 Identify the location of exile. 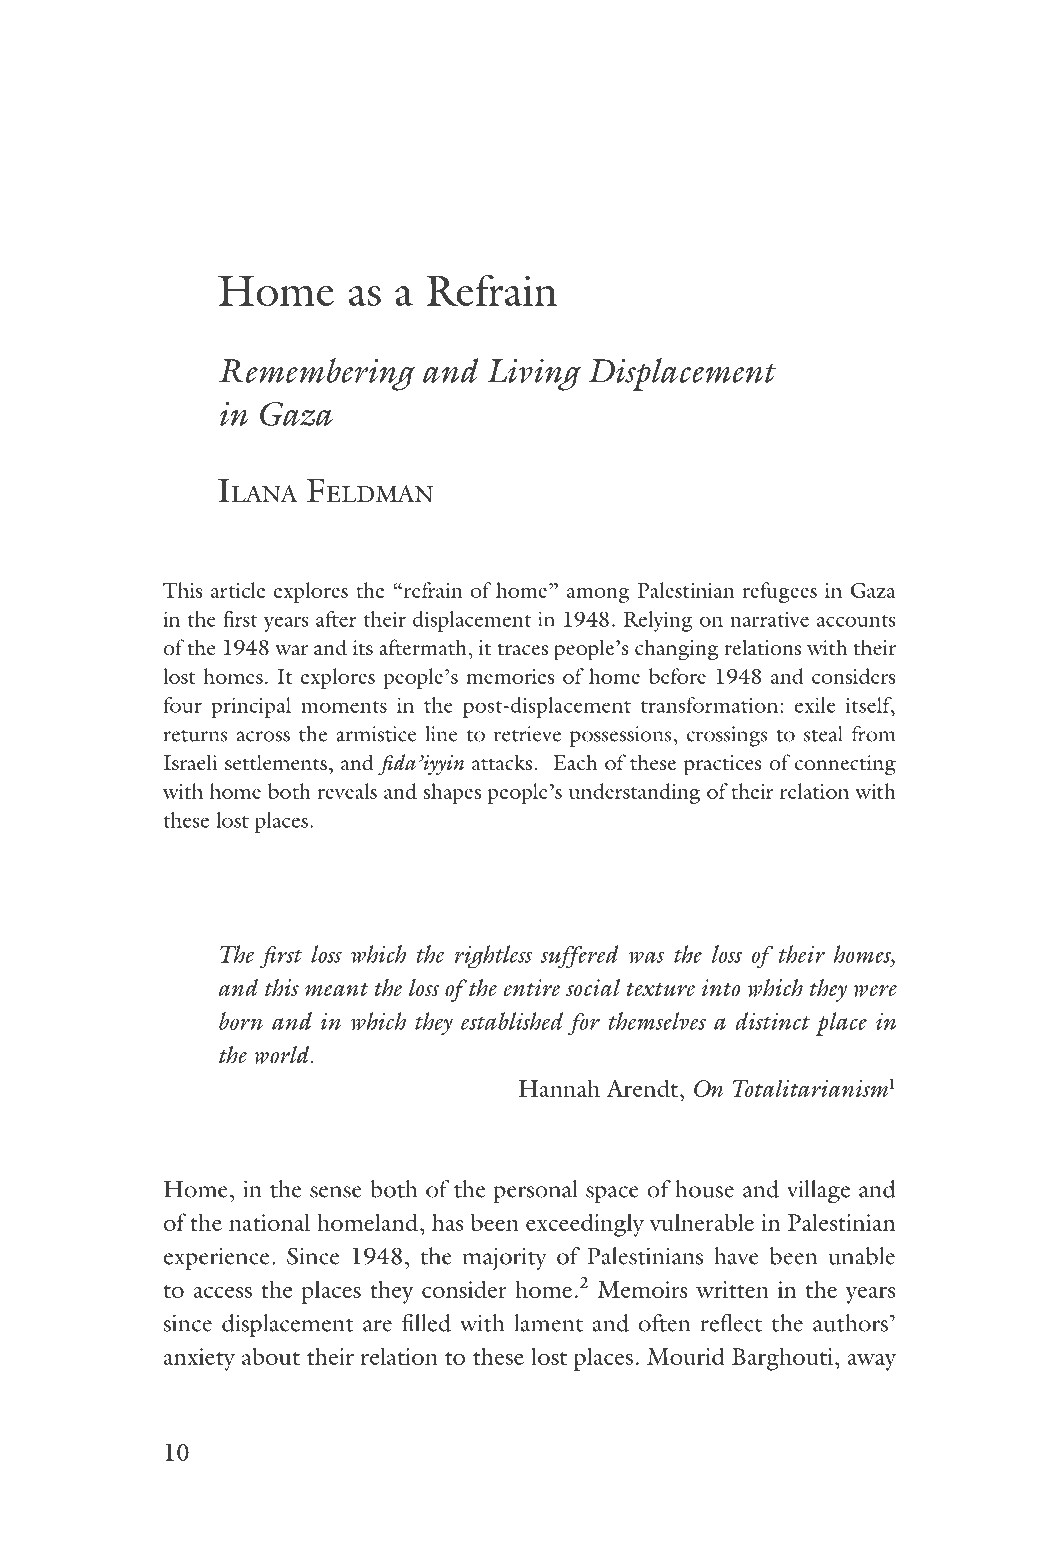
(815, 705).
